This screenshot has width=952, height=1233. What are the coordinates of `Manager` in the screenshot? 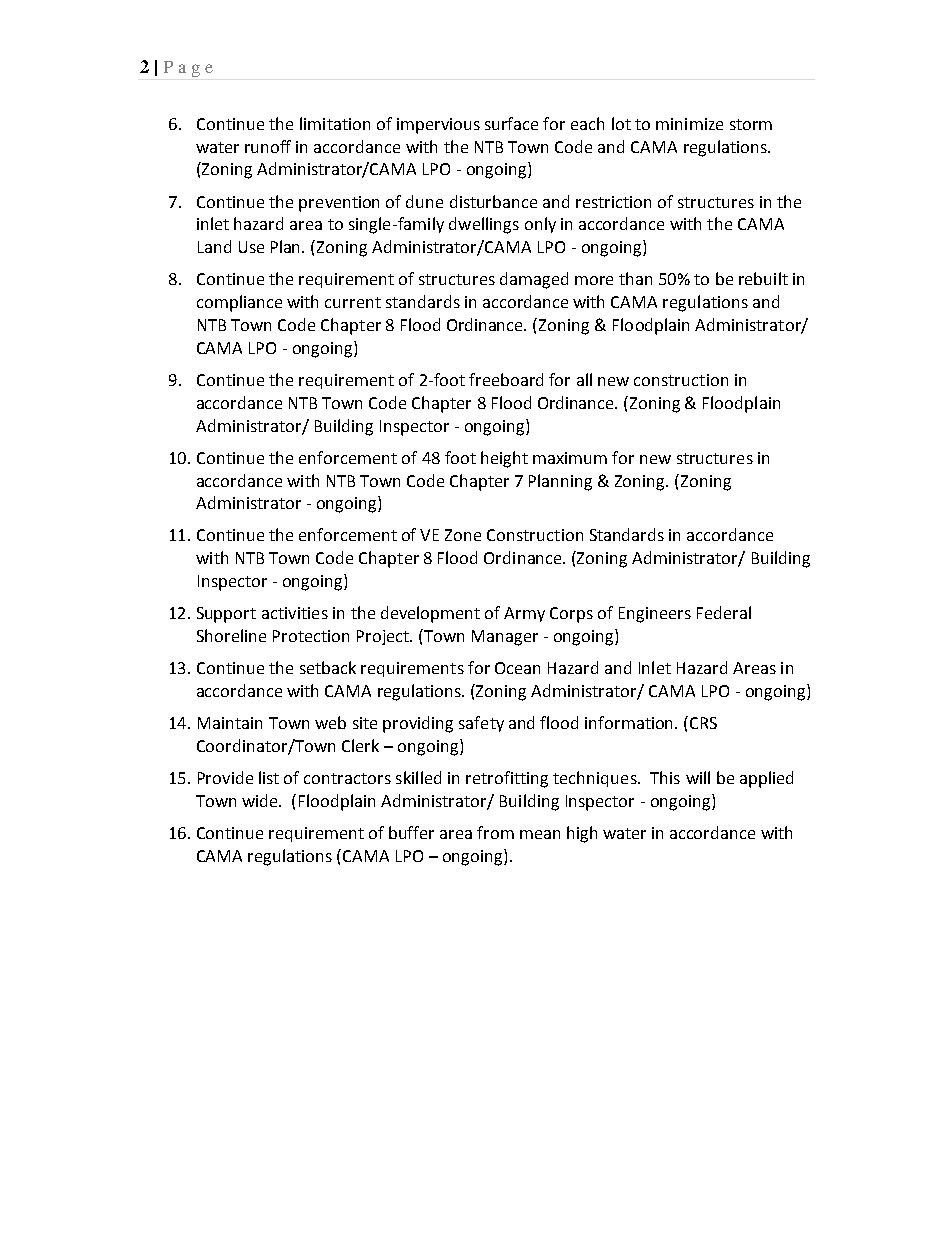 It's located at (505, 638).
